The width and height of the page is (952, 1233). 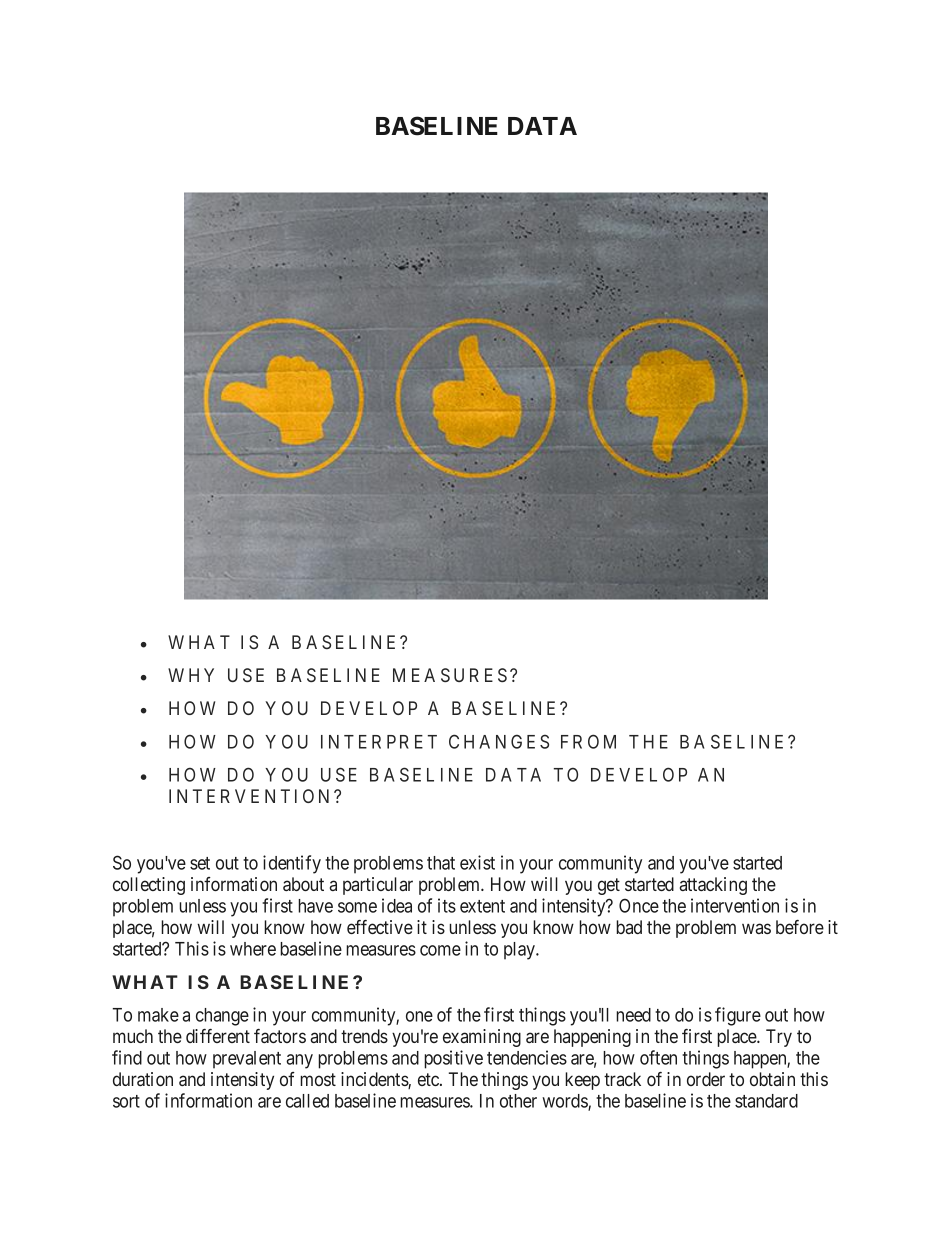 What do you see at coordinates (738, 1016) in the page?
I see `figure` at bounding box center [738, 1016].
